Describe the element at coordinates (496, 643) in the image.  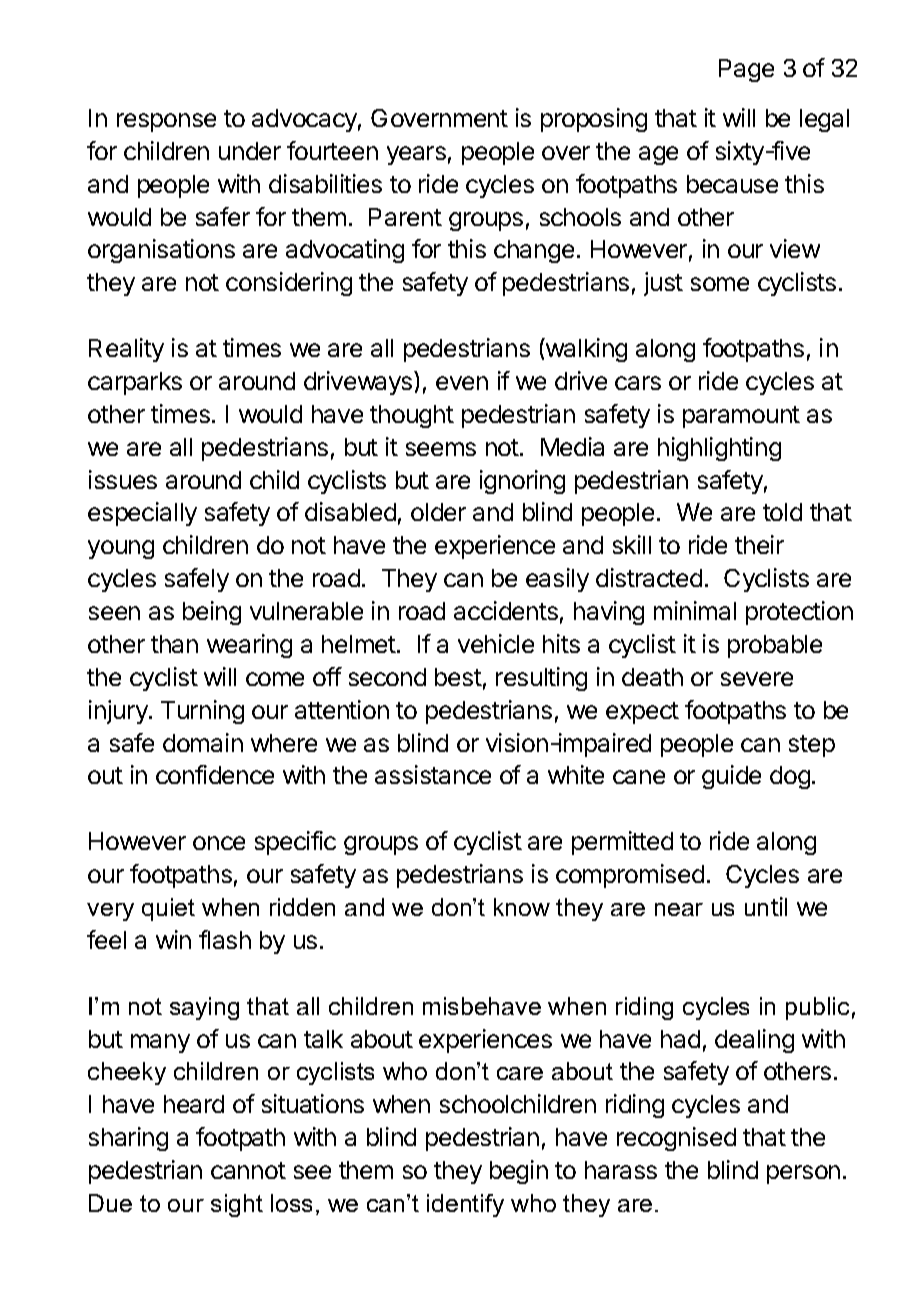
I see `vehicle` at that location.
